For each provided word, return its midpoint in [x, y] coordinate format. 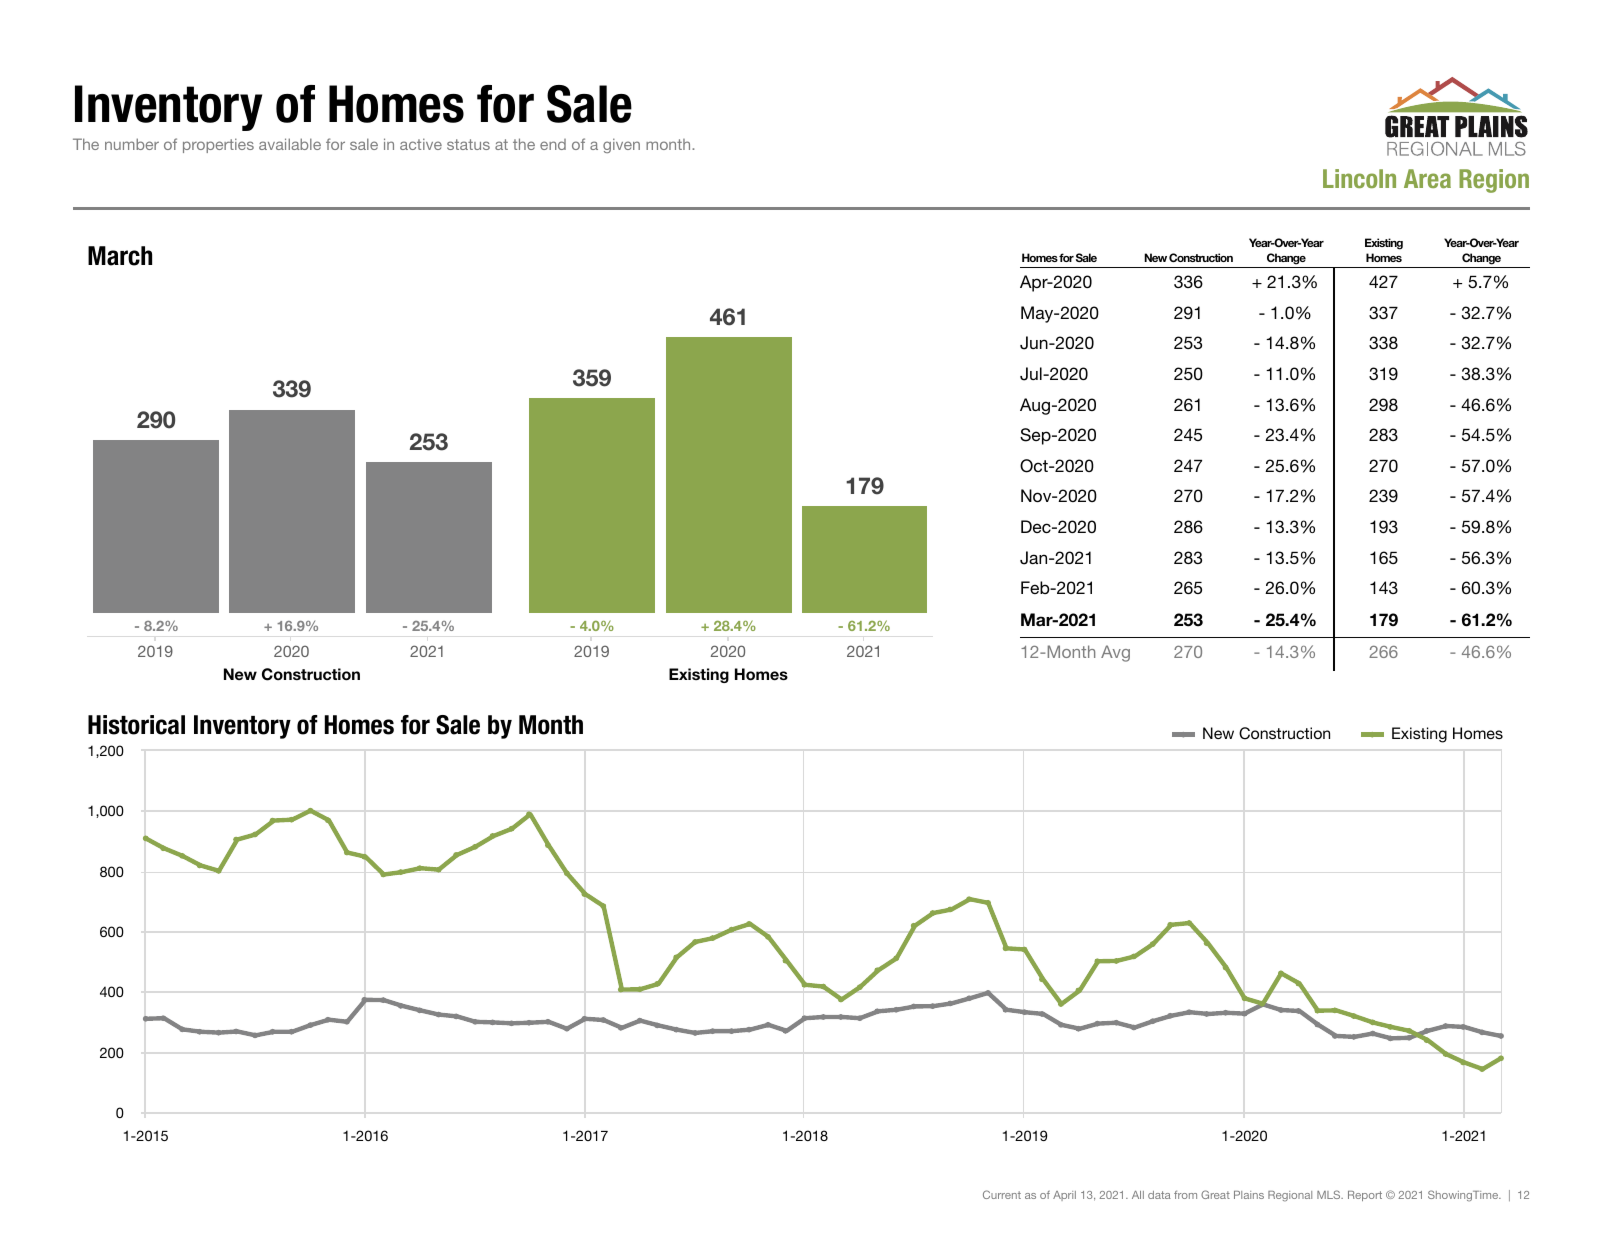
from [1185, 1195]
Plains [1249, 1195]
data [1159, 1195]
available [290, 144]
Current [1002, 1194]
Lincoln [1359, 178]
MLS [1330, 1194]
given [621, 145]
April [1064, 1196]
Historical [136, 725]
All [1138, 1195]
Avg [1115, 653]
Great [1215, 1194]
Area [1427, 178]
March [120, 256]
